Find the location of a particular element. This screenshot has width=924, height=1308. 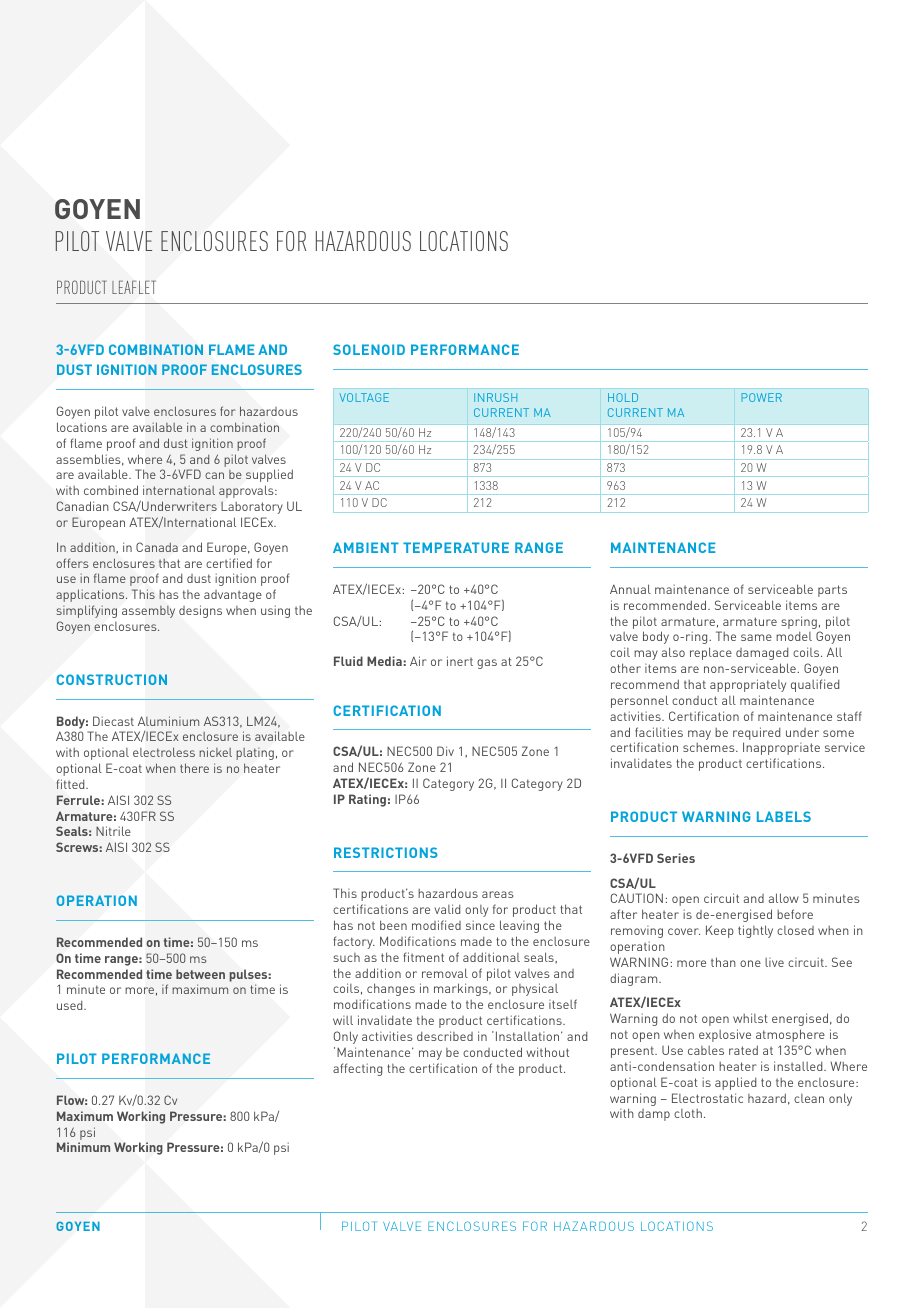

VOLTAGE is located at coordinates (364, 397).
